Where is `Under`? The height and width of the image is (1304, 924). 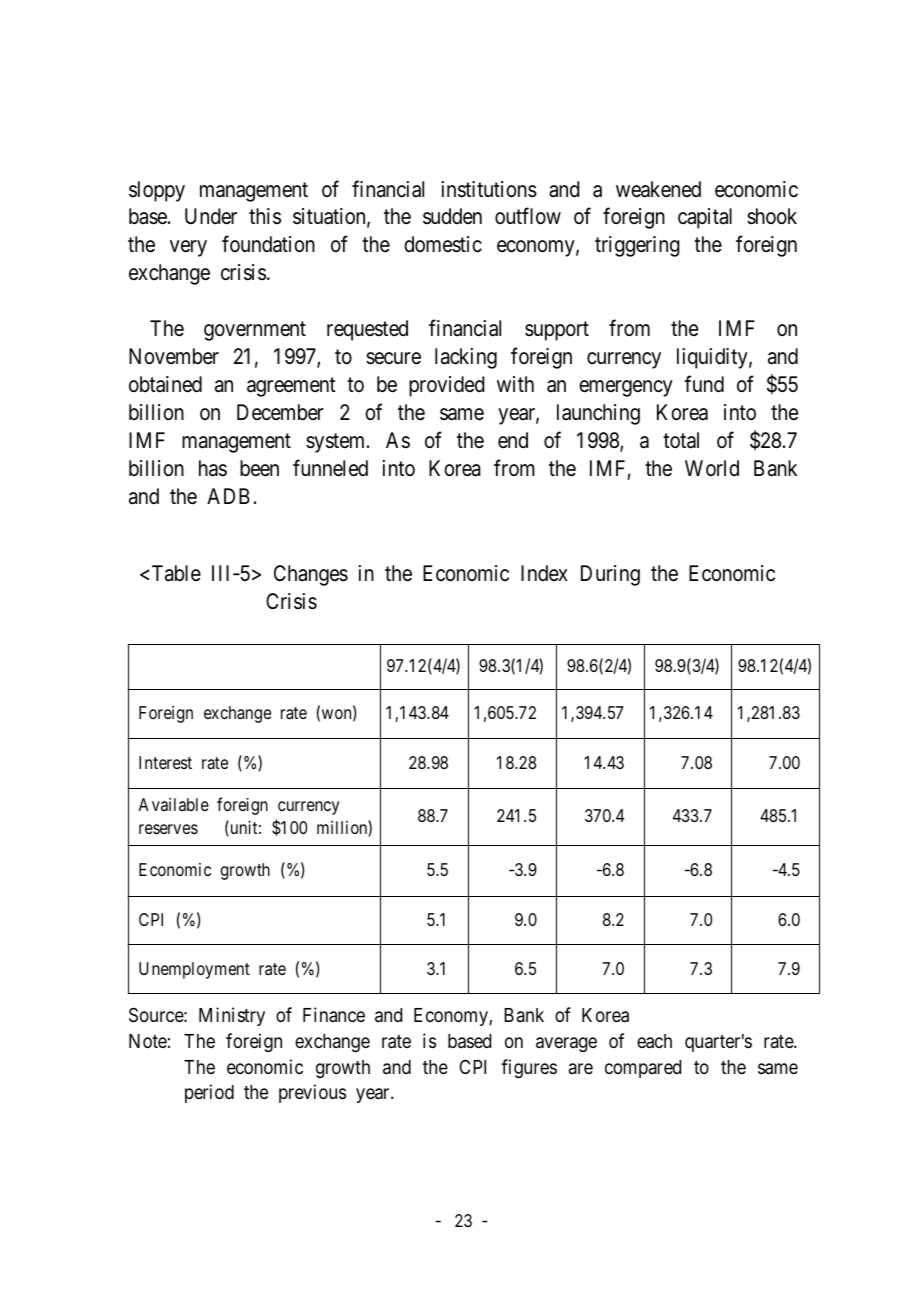
Under is located at coordinates (211, 216).
